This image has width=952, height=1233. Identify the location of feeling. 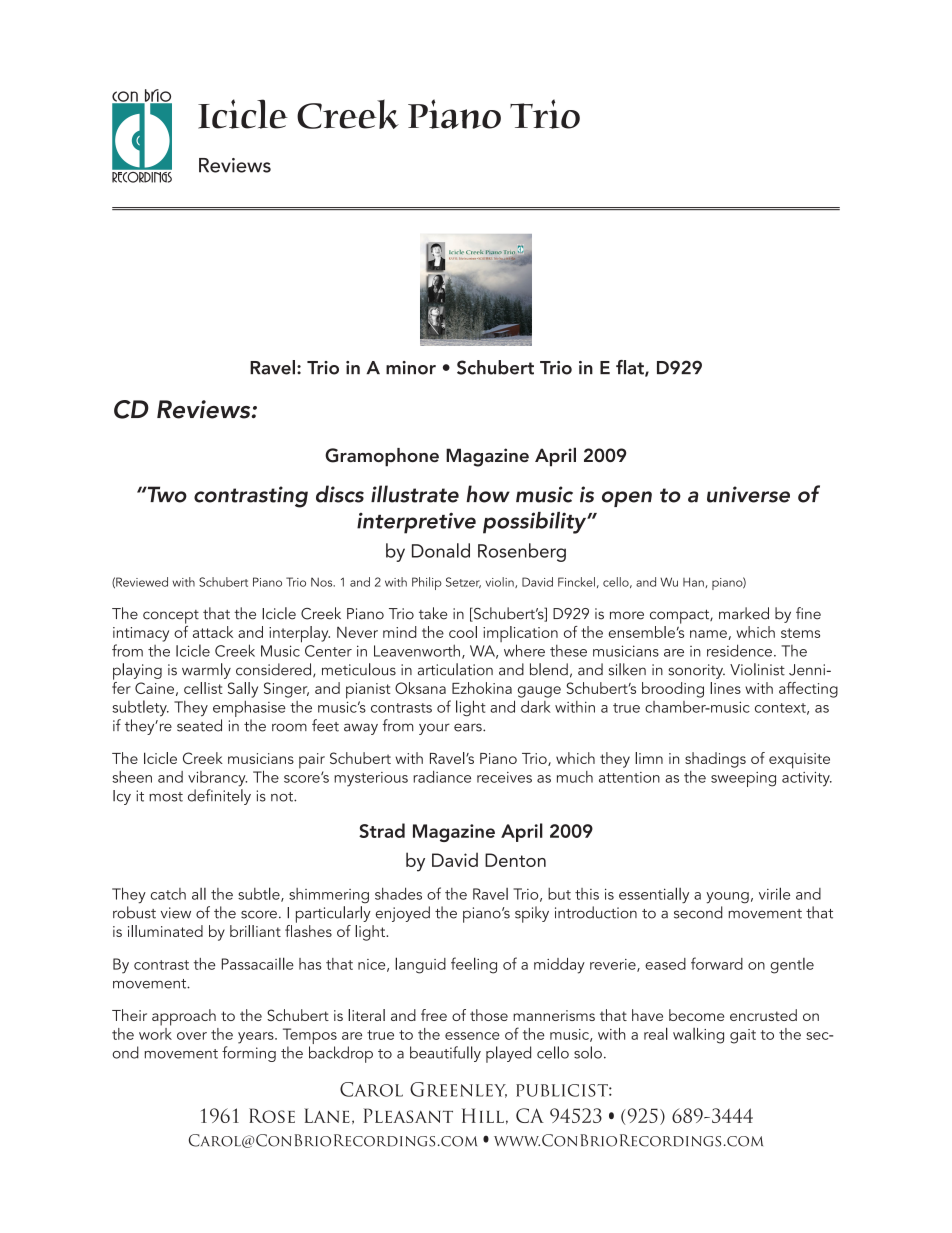
(474, 965).
